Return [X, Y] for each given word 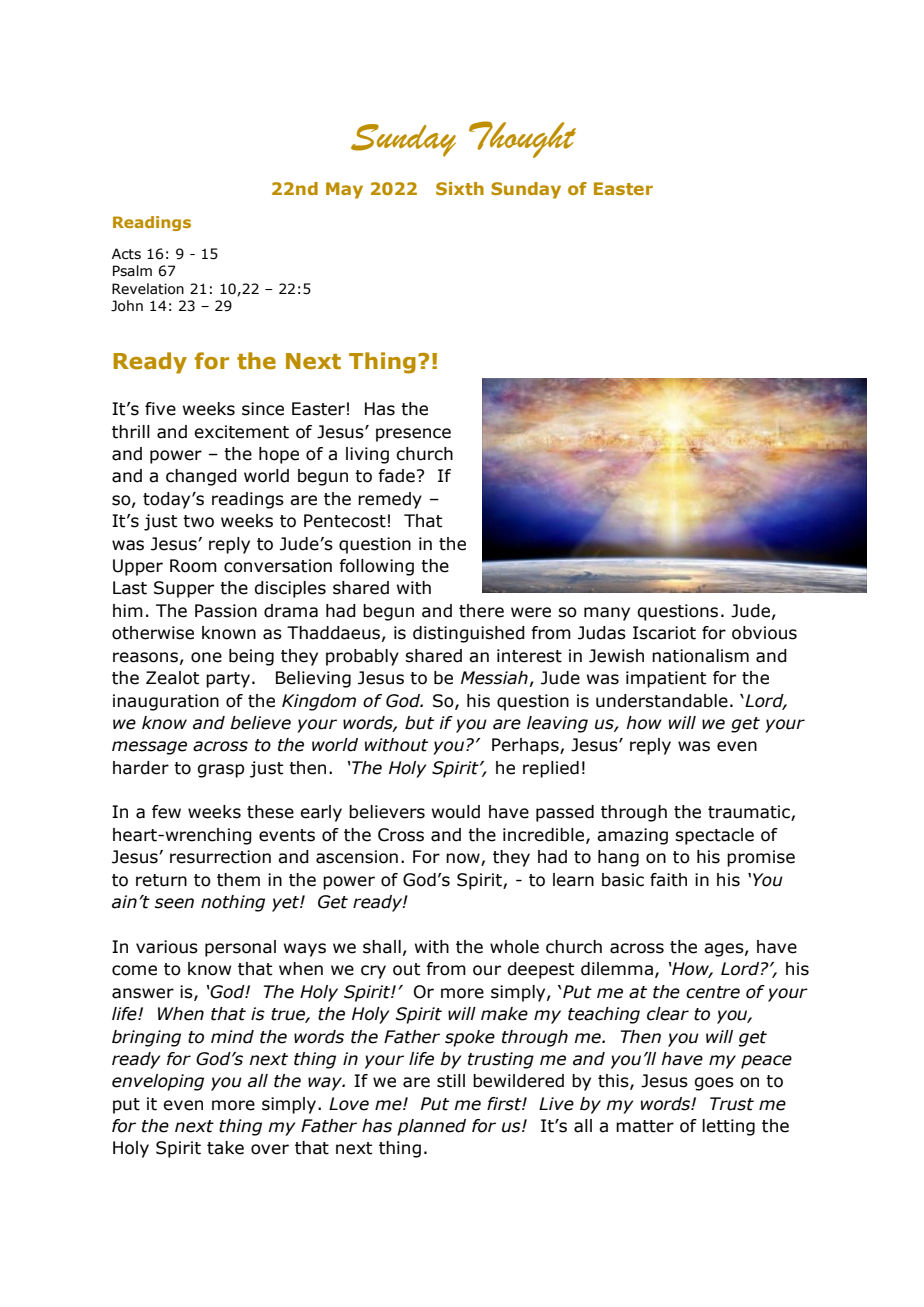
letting [728, 1127]
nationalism [700, 656]
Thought [522, 139]
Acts [126, 254]
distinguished [469, 634]
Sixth [460, 188]
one [206, 657]
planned [431, 1127]
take [225, 1148]
